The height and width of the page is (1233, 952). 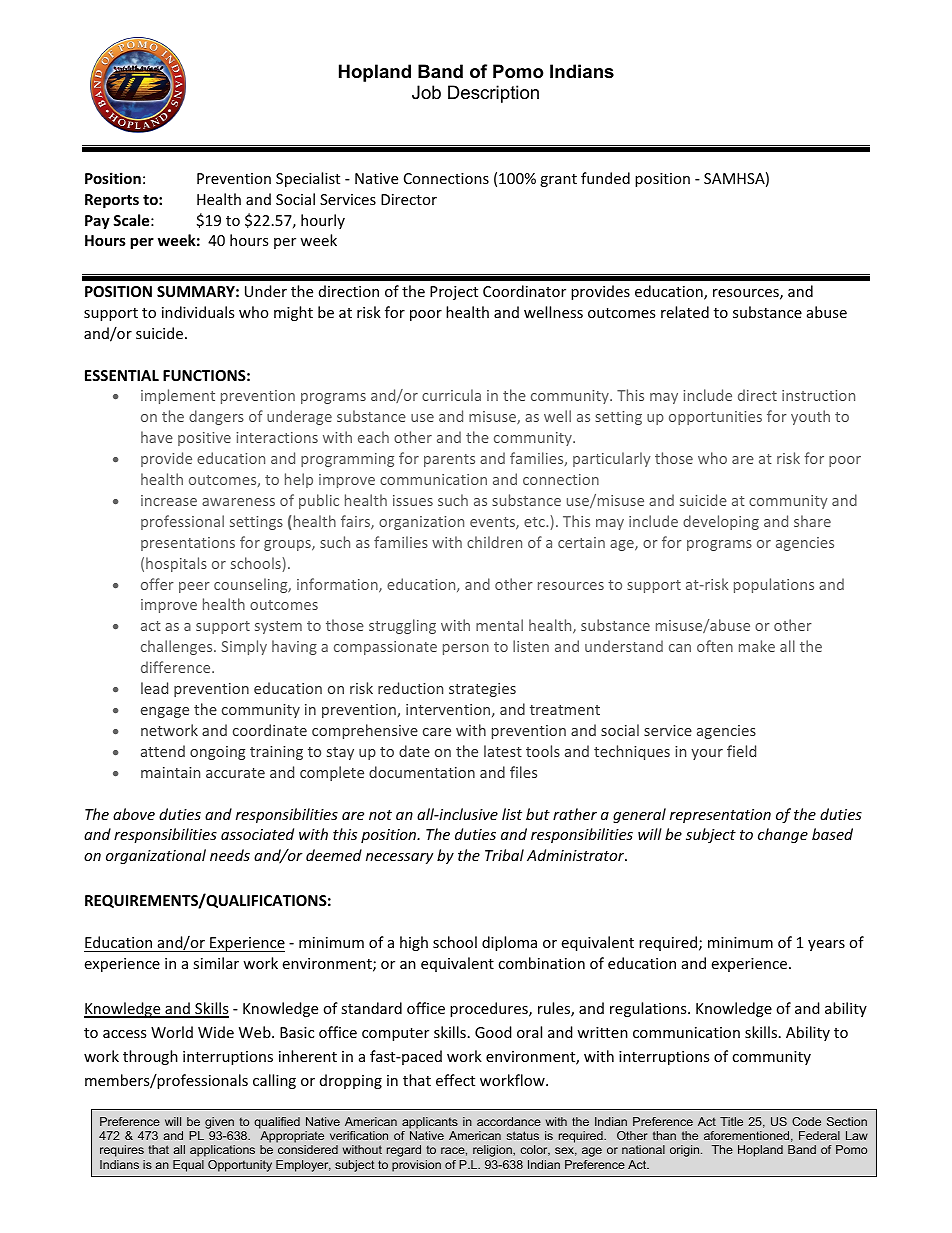 What do you see at coordinates (493, 94) in the page?
I see `Description` at bounding box center [493, 94].
